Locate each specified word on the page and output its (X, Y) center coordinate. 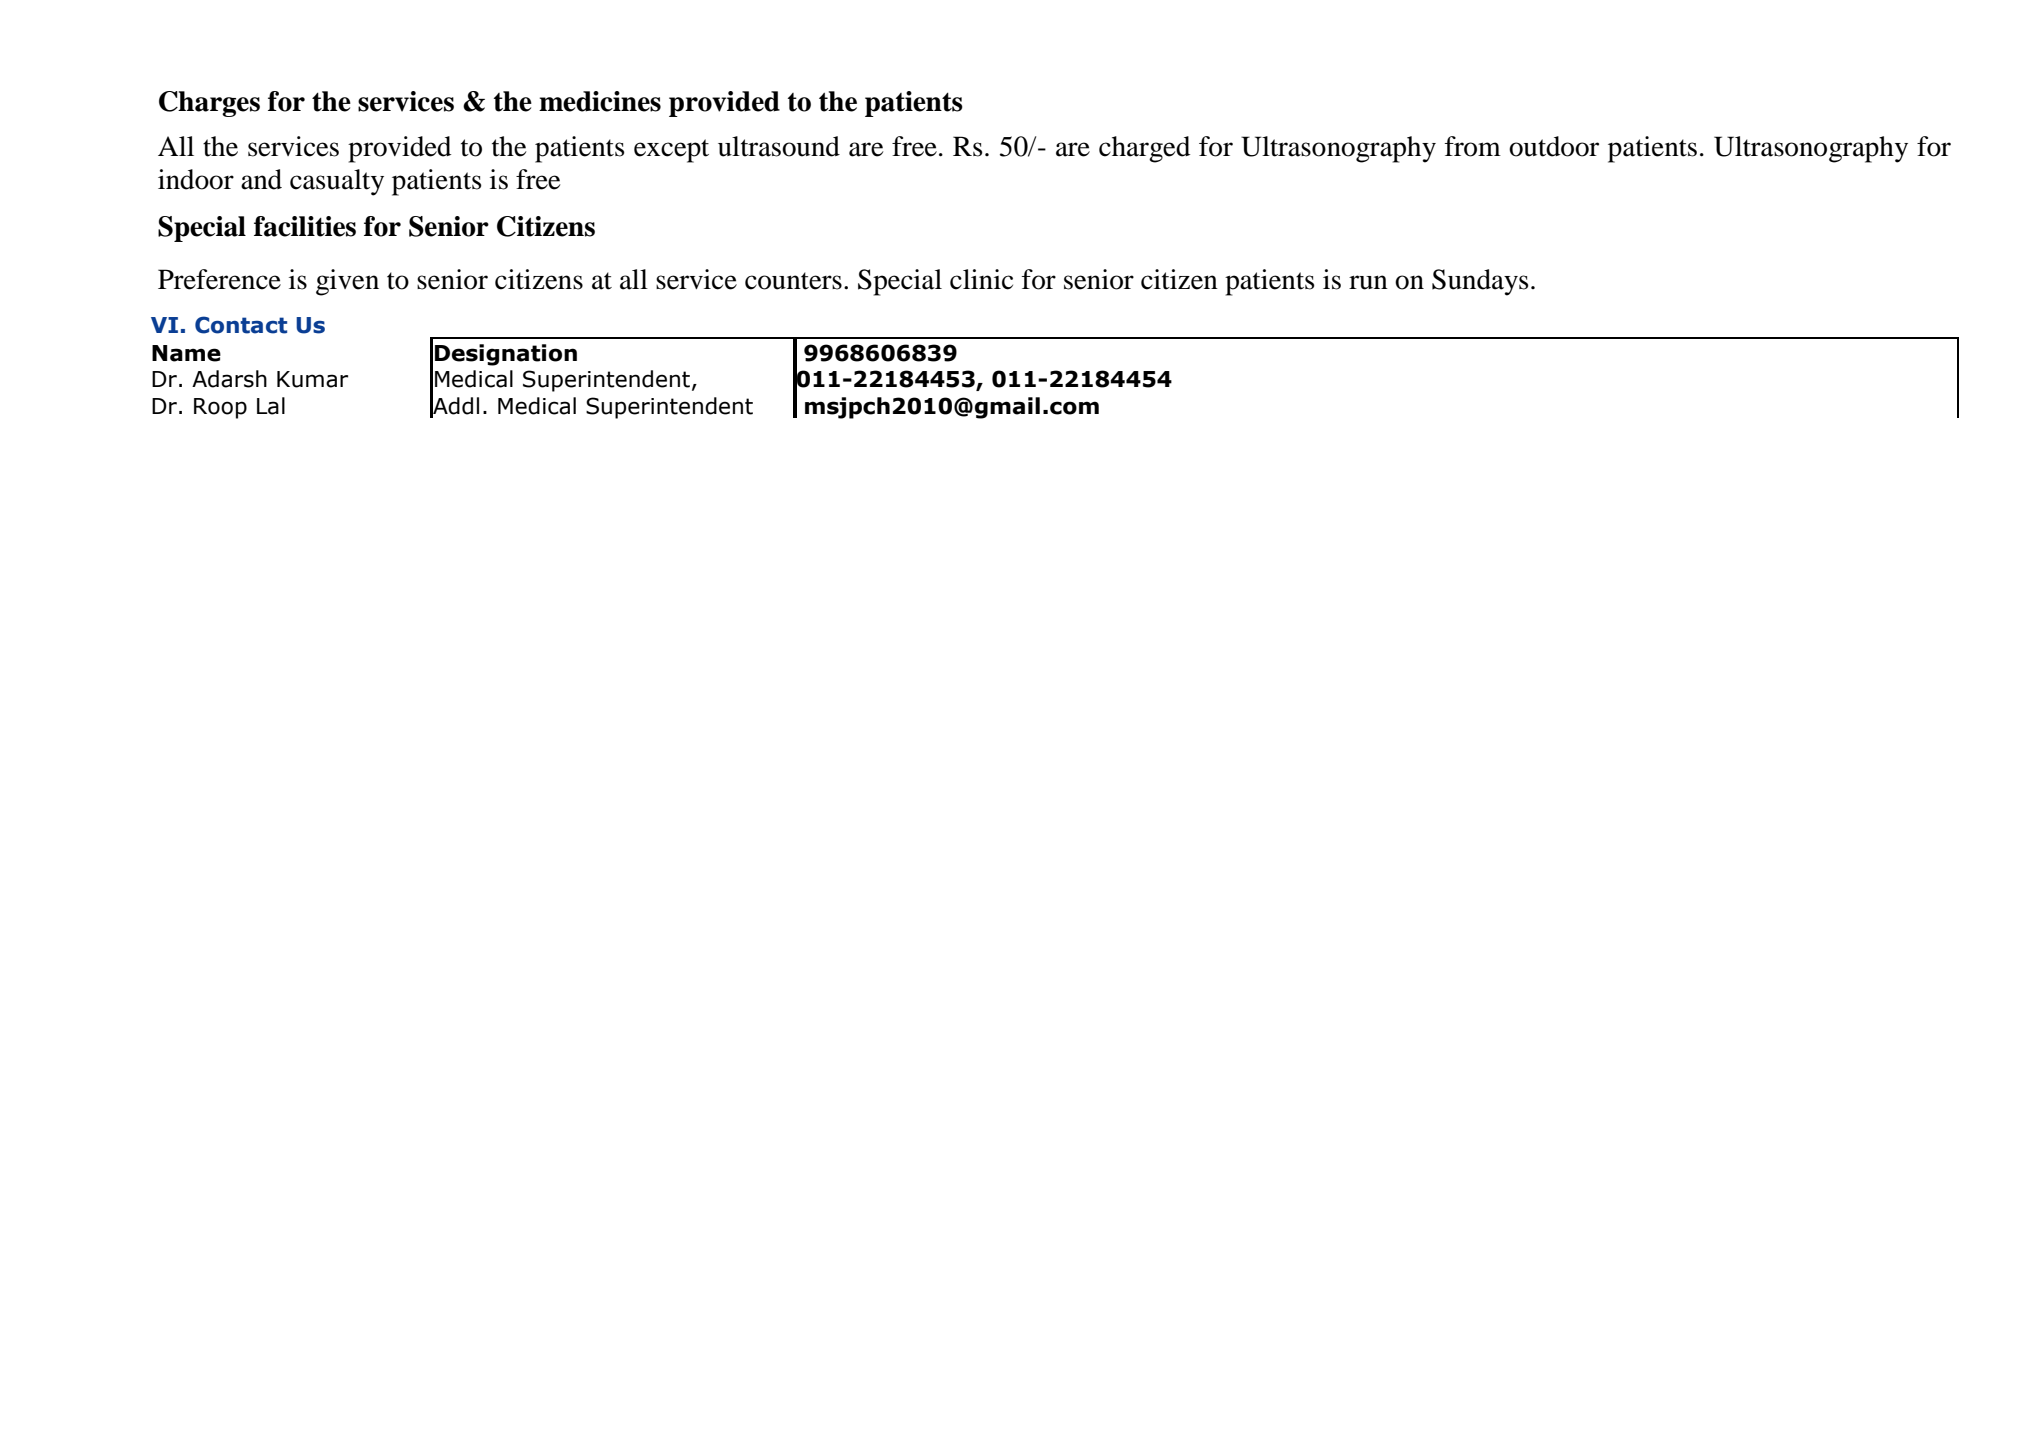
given (347, 282)
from (1473, 146)
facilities (305, 226)
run (1368, 282)
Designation (506, 355)
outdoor (1554, 146)
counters (793, 281)
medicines (600, 101)
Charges (209, 104)
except (671, 151)
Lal (271, 406)
